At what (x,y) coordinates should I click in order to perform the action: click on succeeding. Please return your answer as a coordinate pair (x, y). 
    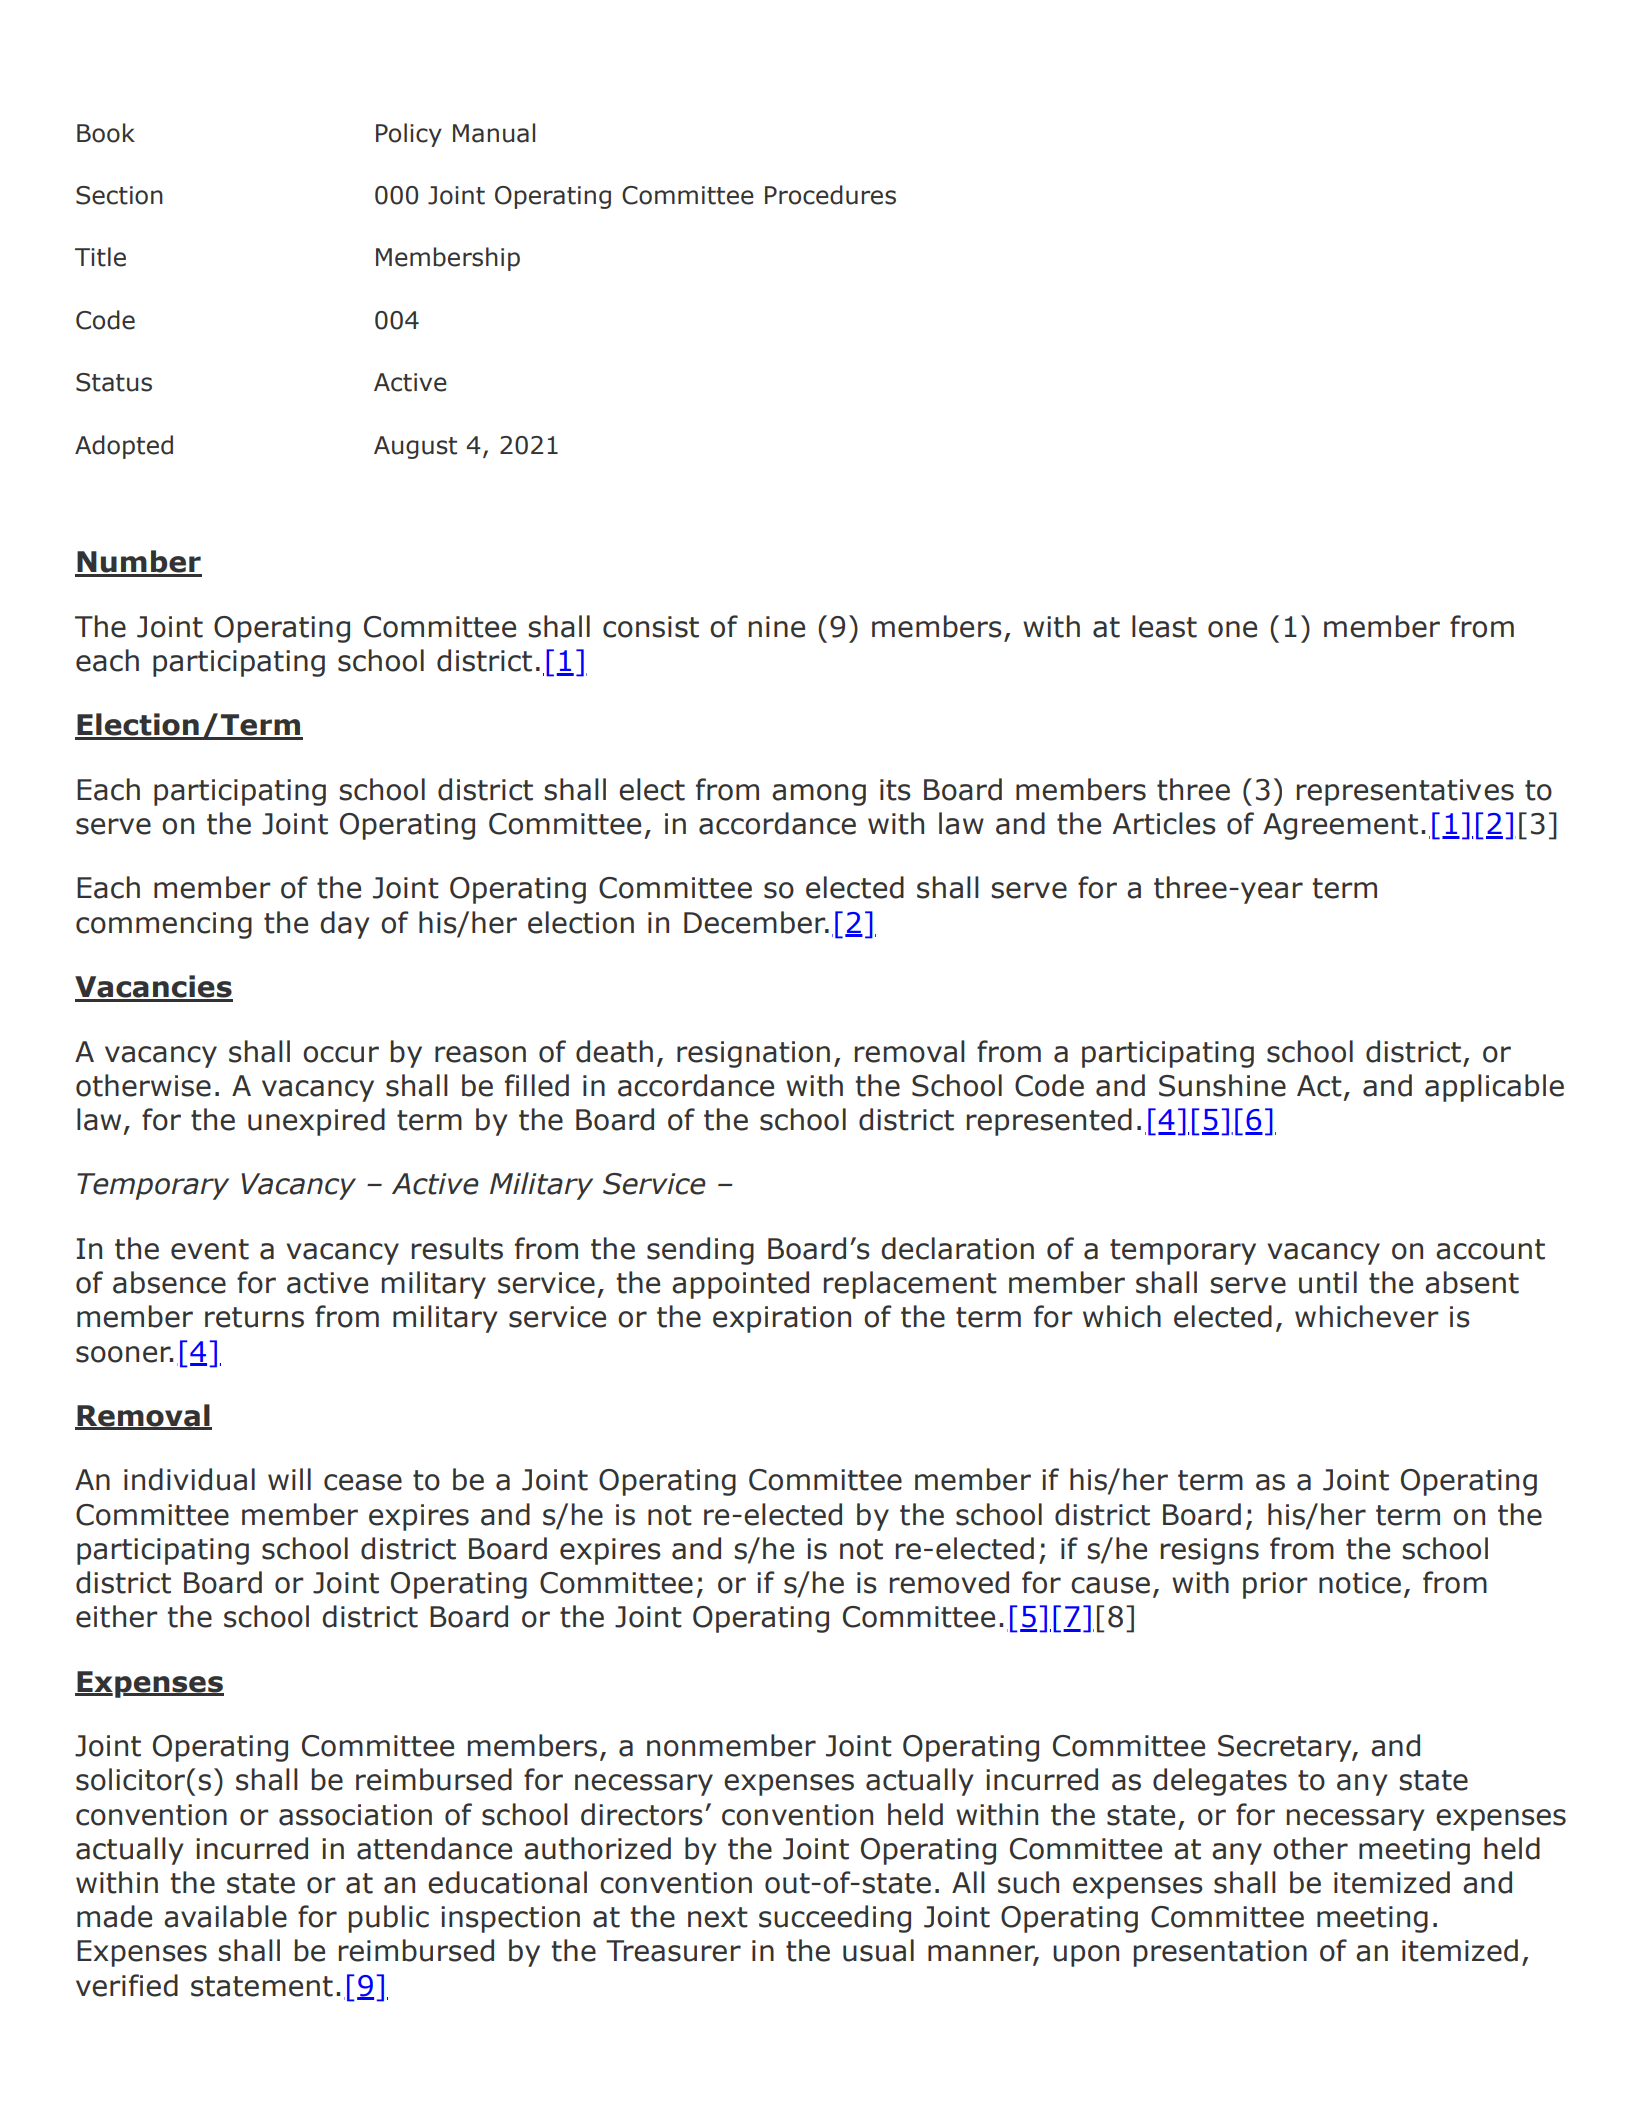
    Looking at the image, I should click on (835, 1919).
